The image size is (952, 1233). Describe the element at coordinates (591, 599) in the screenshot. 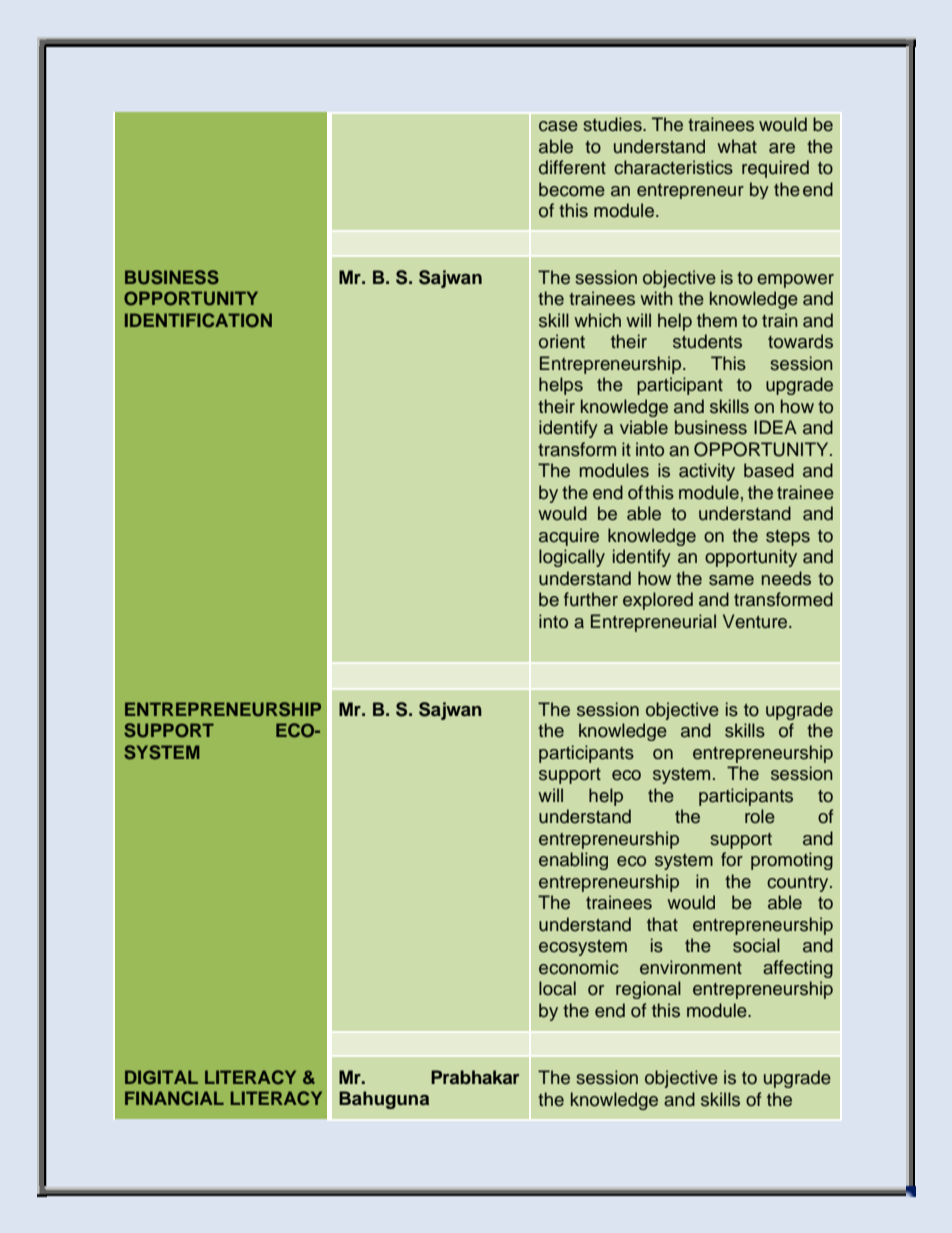

I see `further` at that location.
